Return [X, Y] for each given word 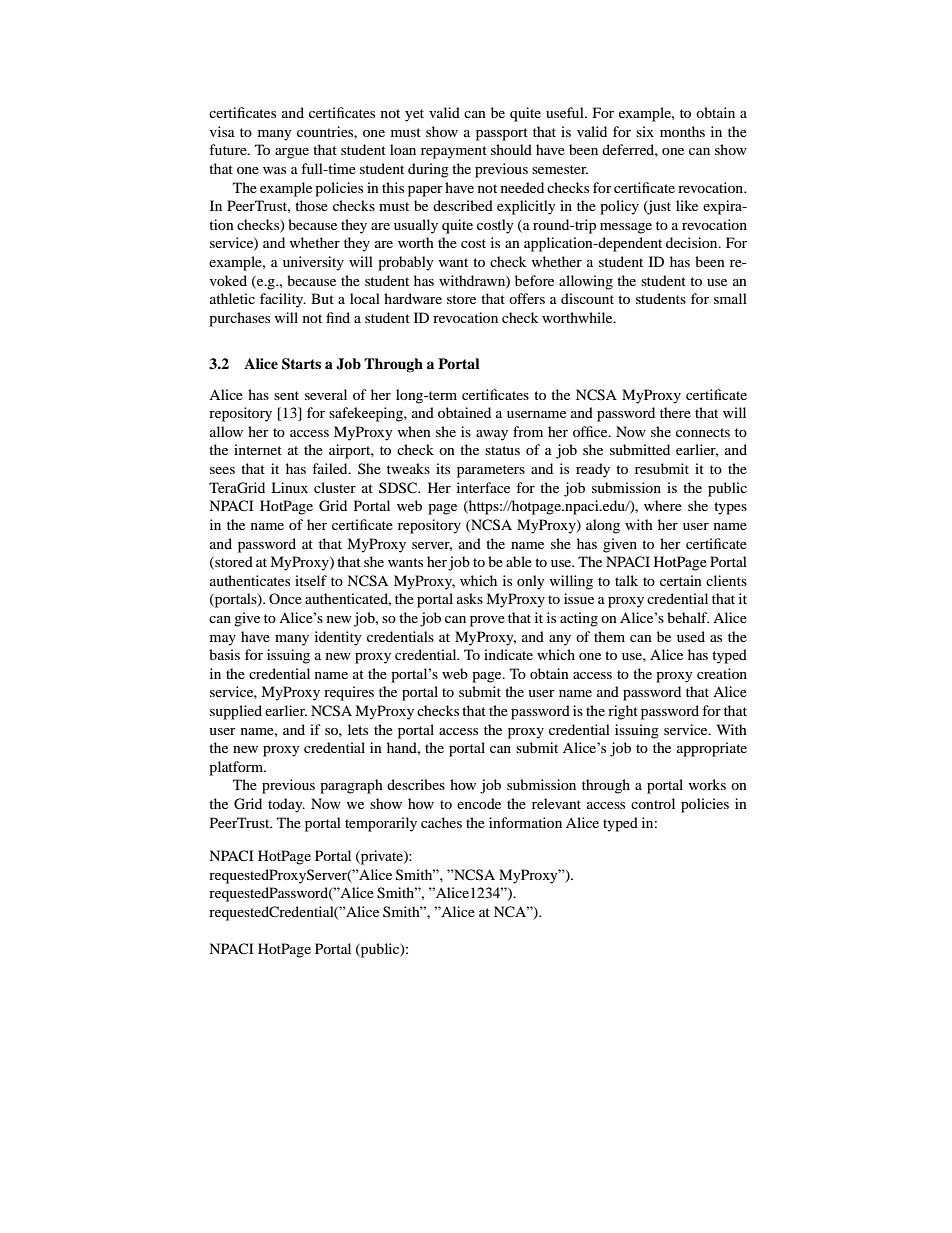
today [286, 805]
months [682, 131]
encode [479, 803]
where [663, 505]
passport [502, 134]
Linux [289, 487]
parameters [491, 471]
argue [292, 153]
